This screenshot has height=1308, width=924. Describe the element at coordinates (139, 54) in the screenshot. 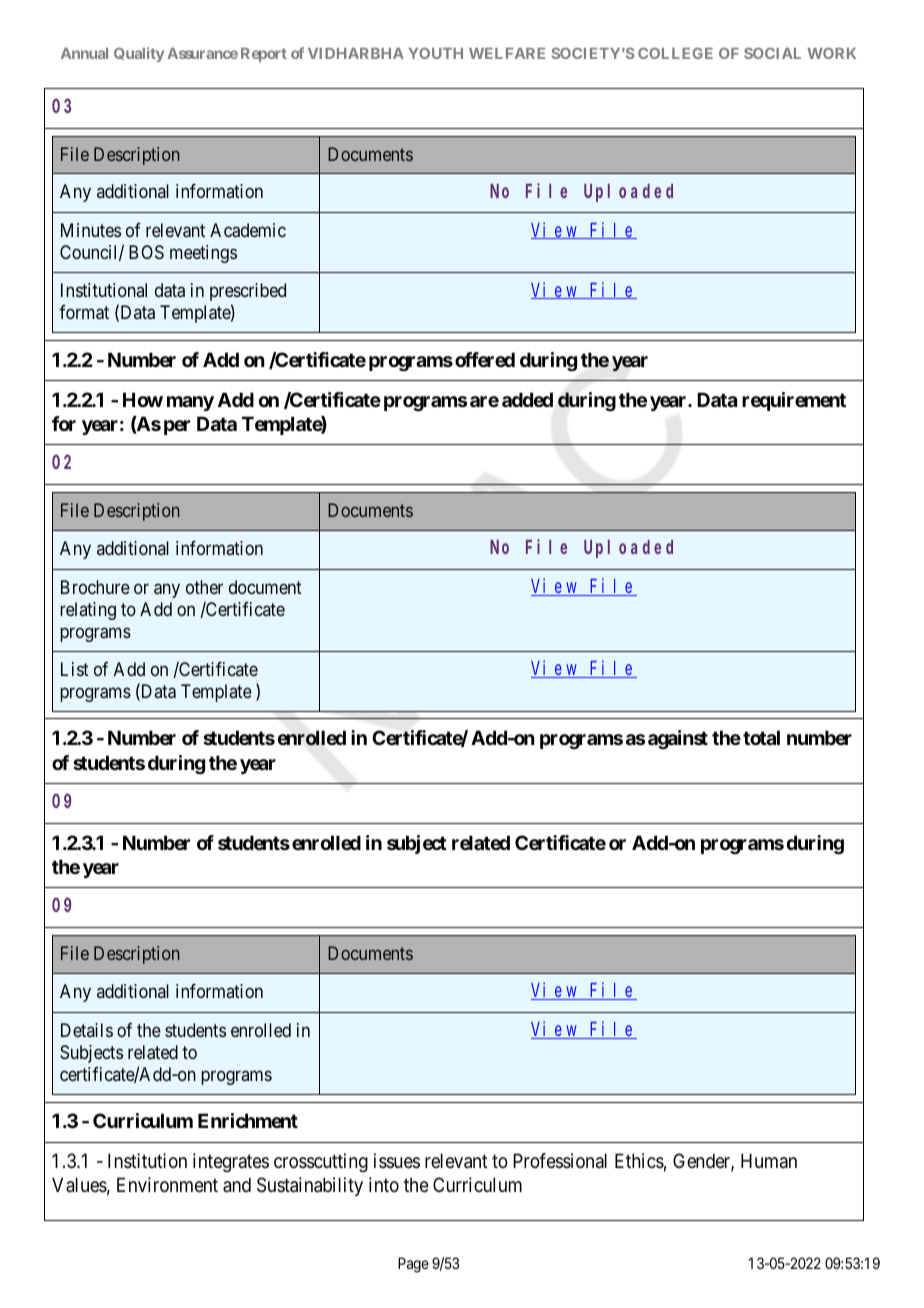

I see `Quality` at that location.
